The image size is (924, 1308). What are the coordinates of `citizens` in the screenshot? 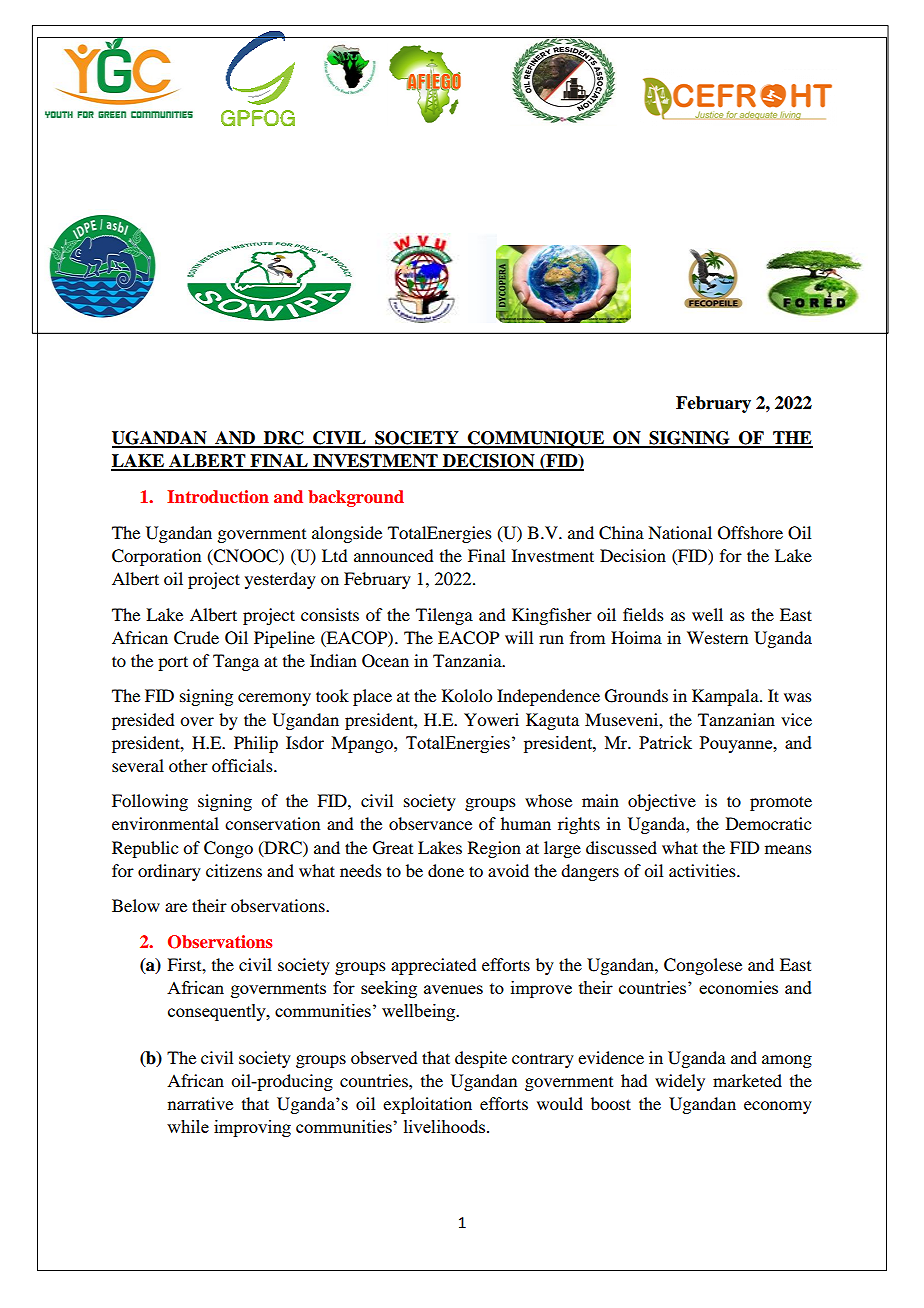 It's located at (234, 870).
